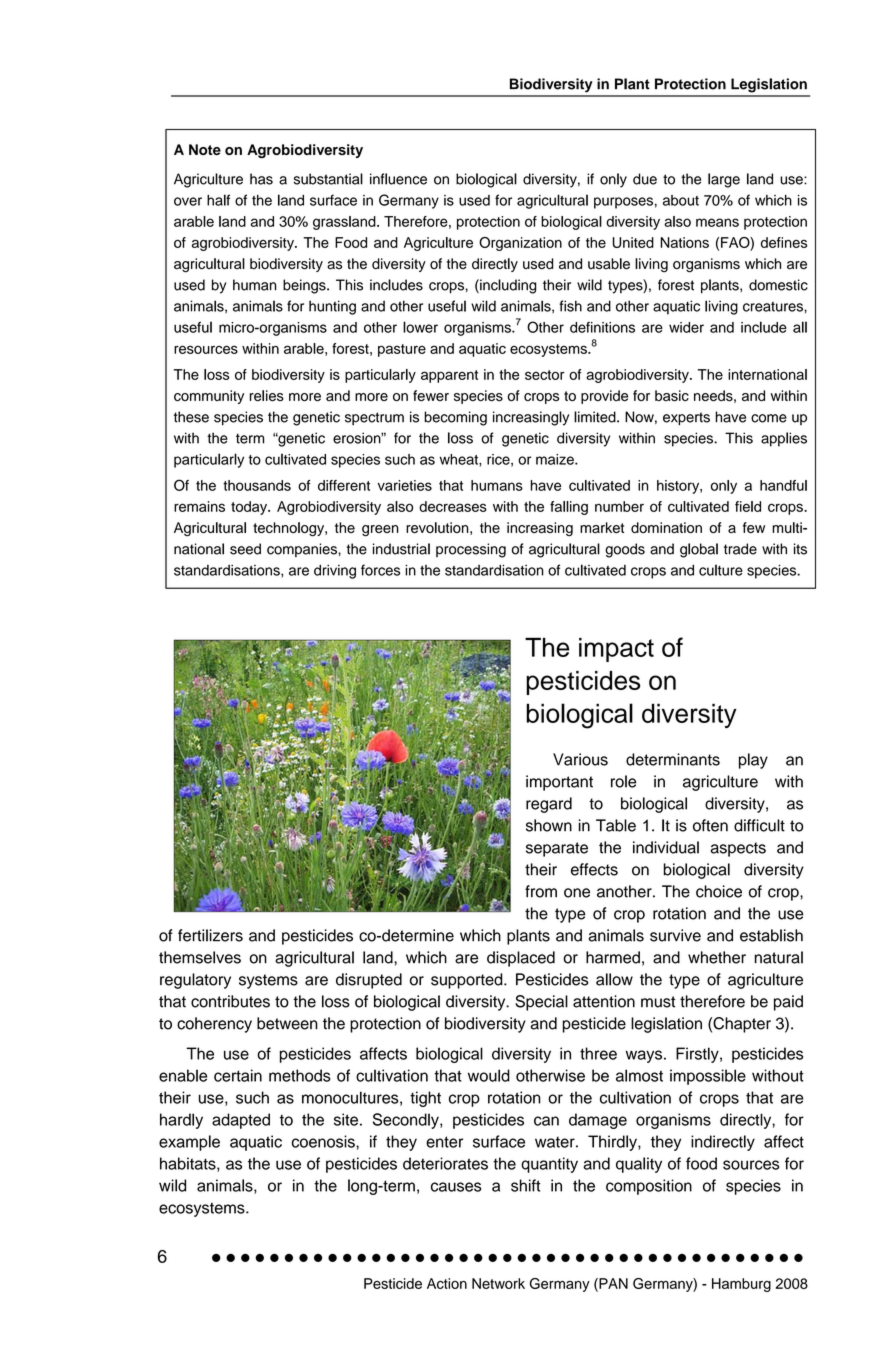 This screenshot has height=1372, width=876. I want to click on thousands, so click(257, 485).
